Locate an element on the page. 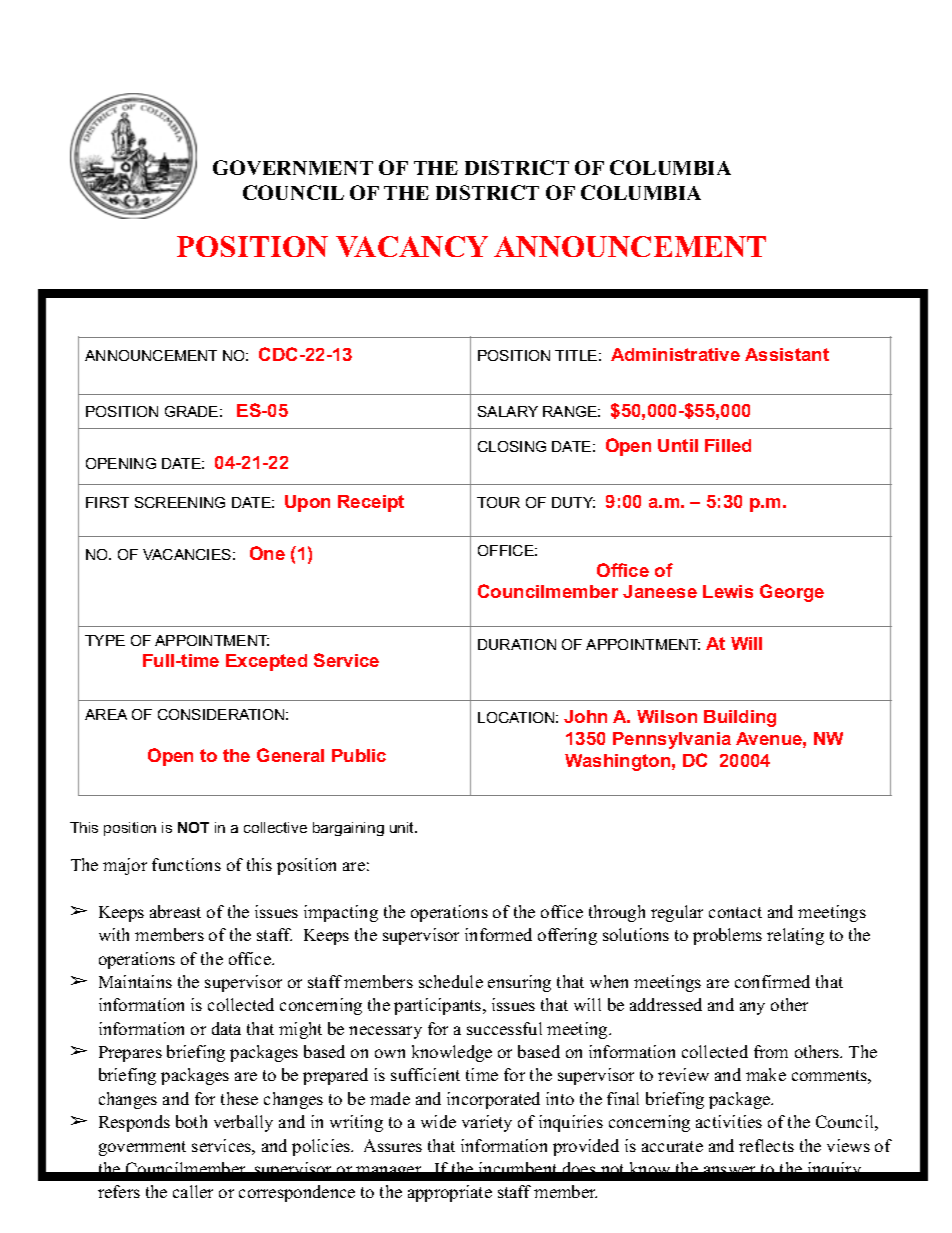 The width and height of the page is (952, 1233). George is located at coordinates (792, 593).
